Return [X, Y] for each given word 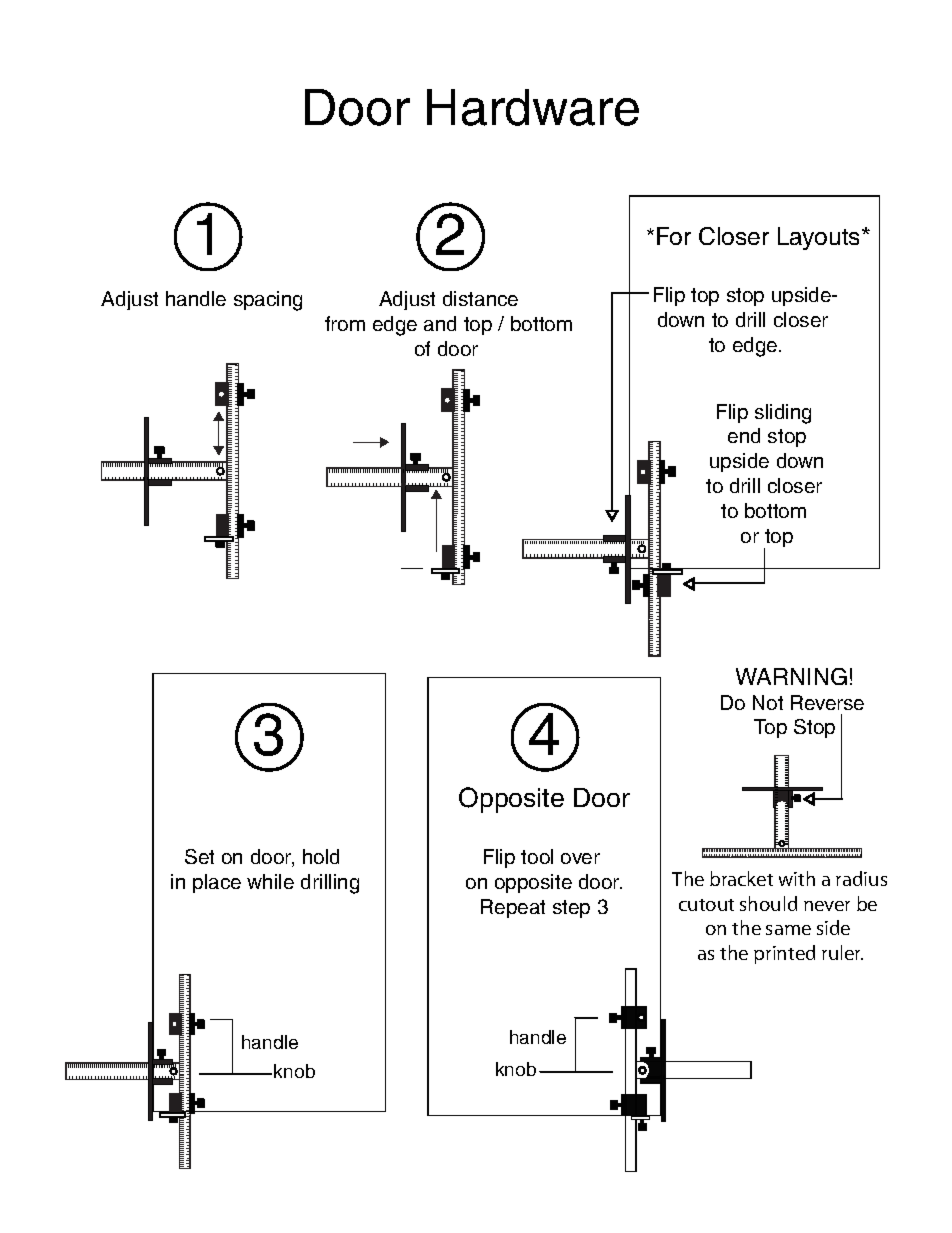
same [788, 930]
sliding [783, 414]
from [345, 323]
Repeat [513, 908]
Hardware [533, 107]
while [270, 881]
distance [480, 298]
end [744, 435]
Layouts [820, 238]
